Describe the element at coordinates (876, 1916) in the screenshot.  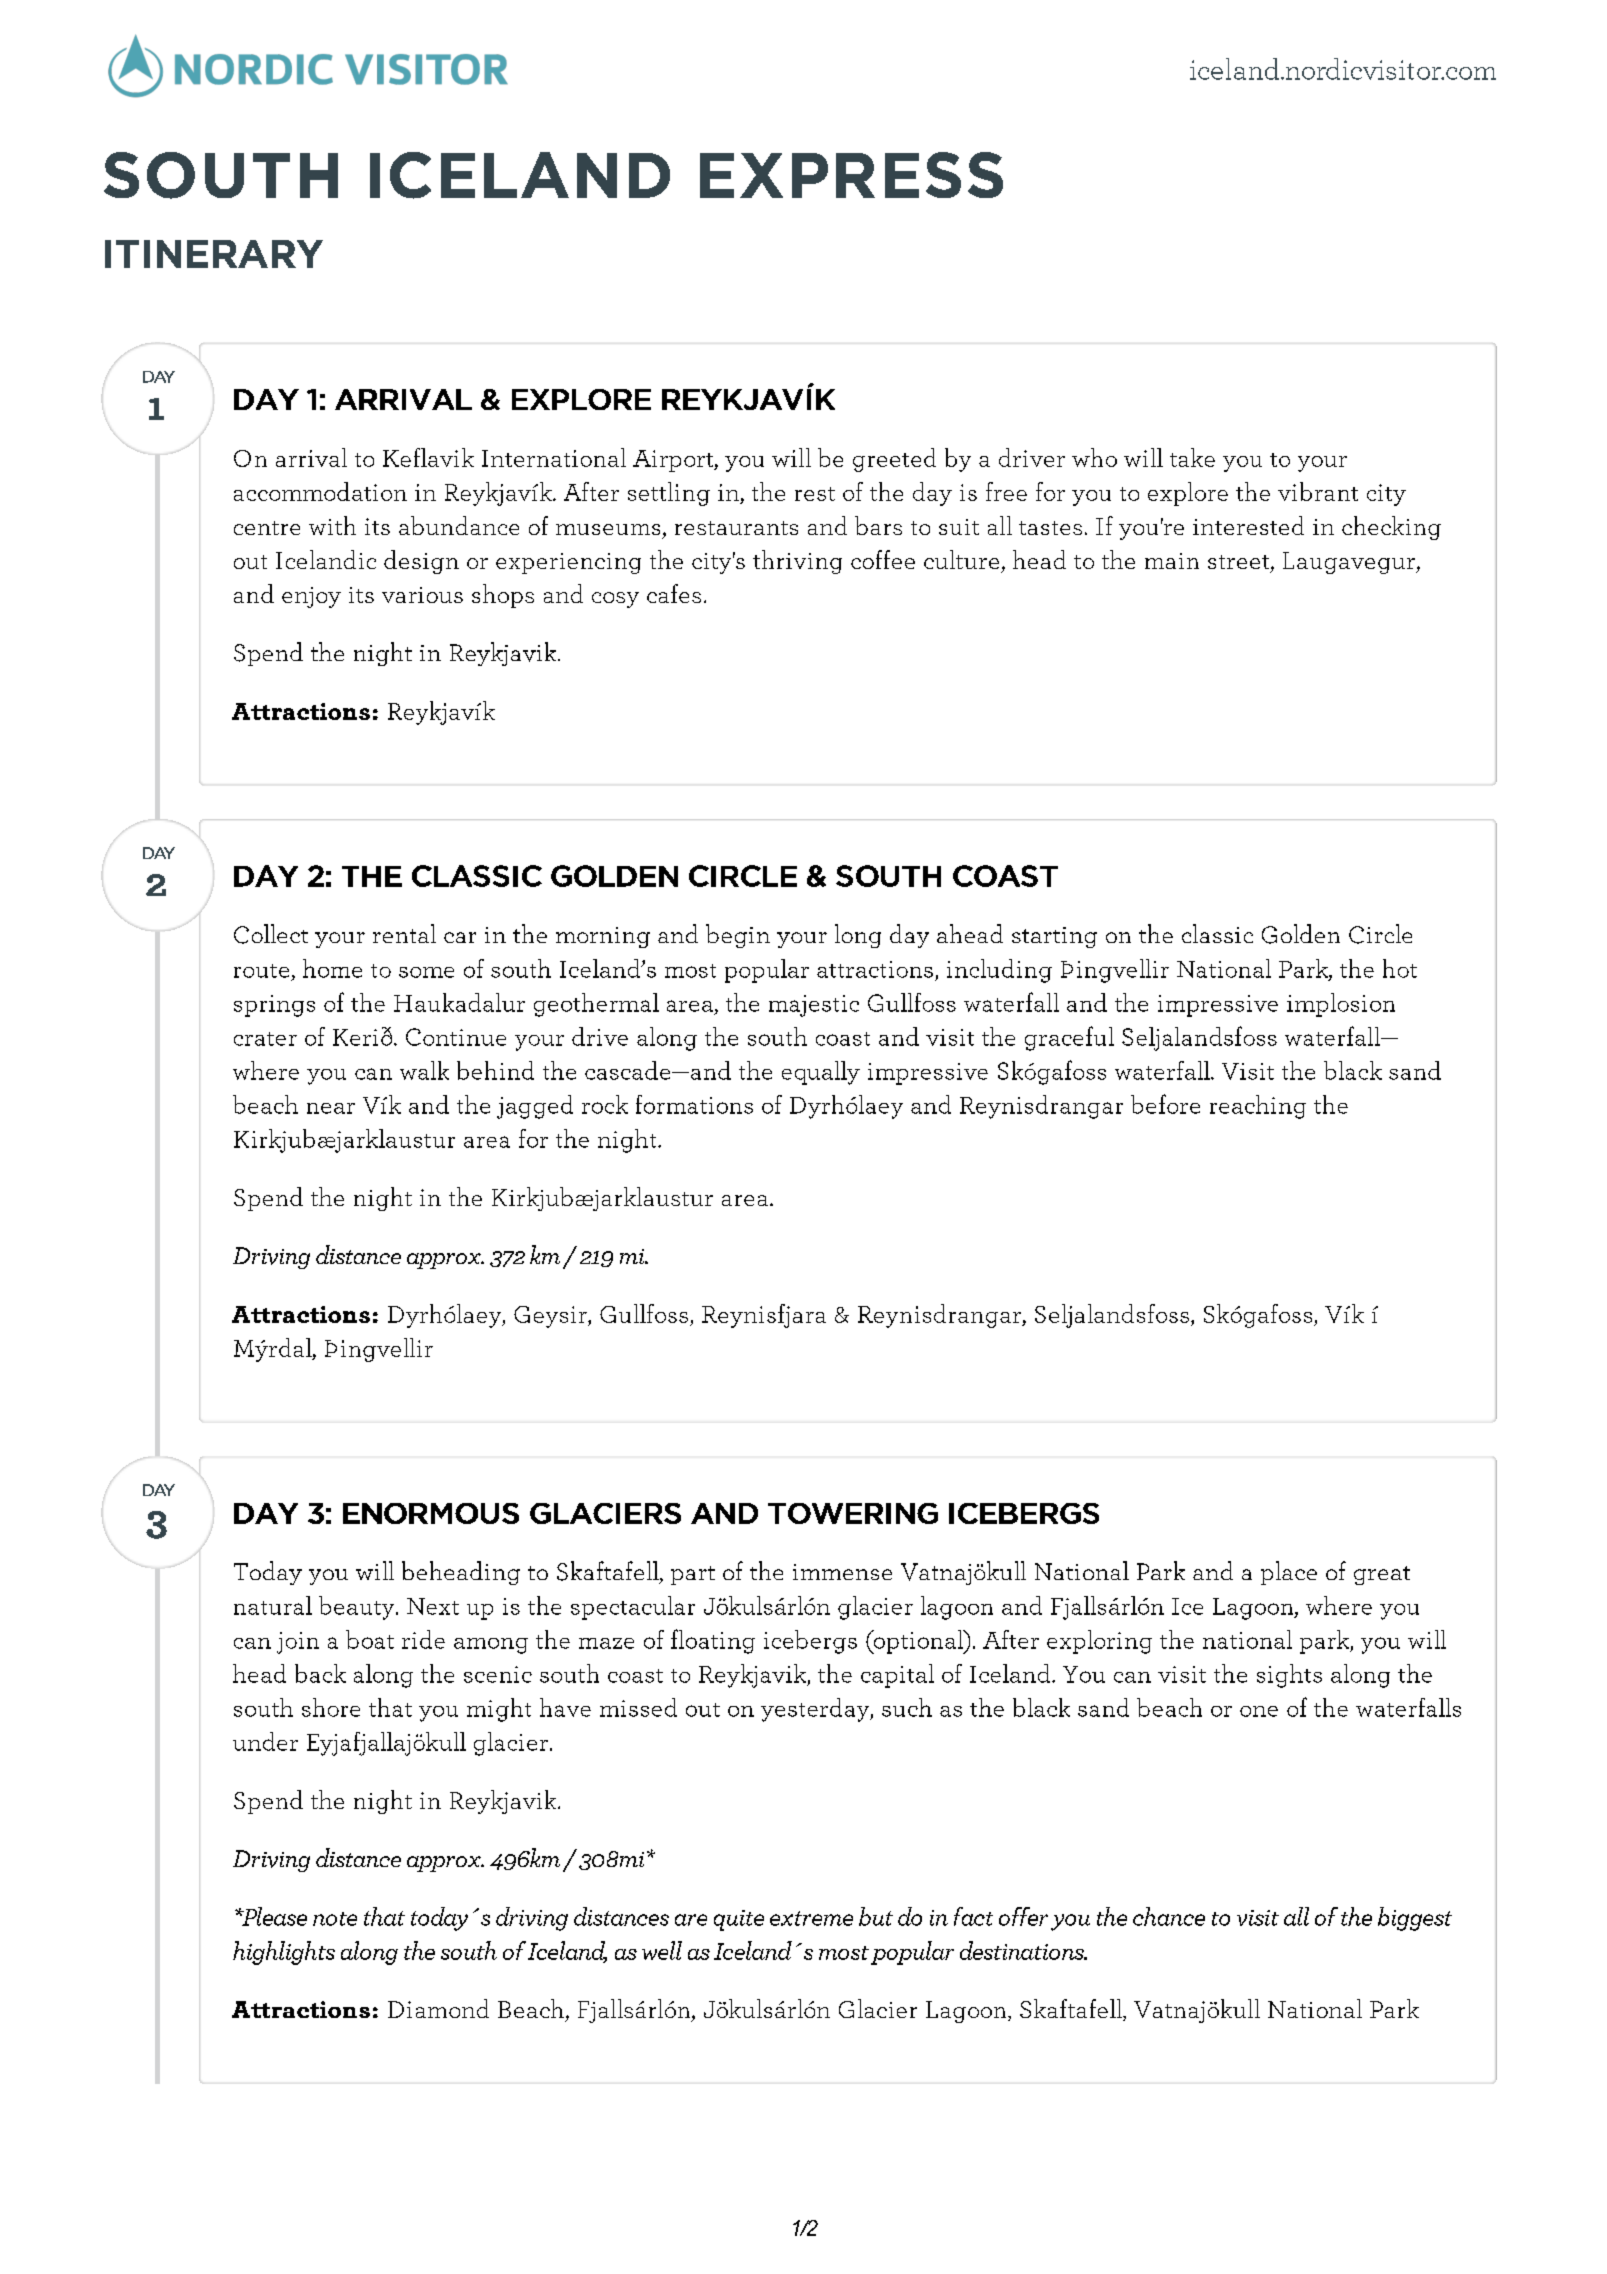
I see `but` at that location.
